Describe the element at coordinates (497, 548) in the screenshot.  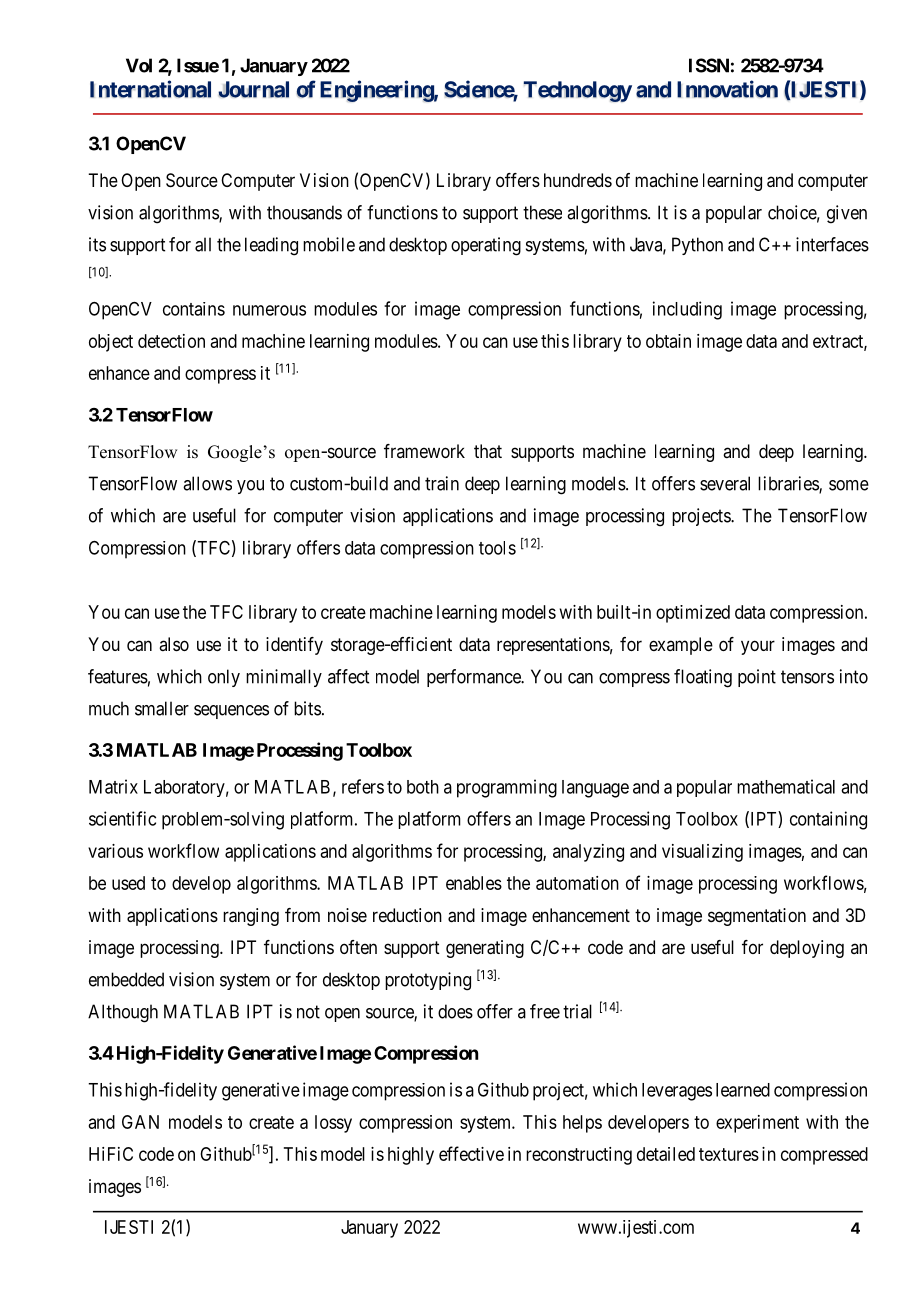
I see `tools` at that location.
